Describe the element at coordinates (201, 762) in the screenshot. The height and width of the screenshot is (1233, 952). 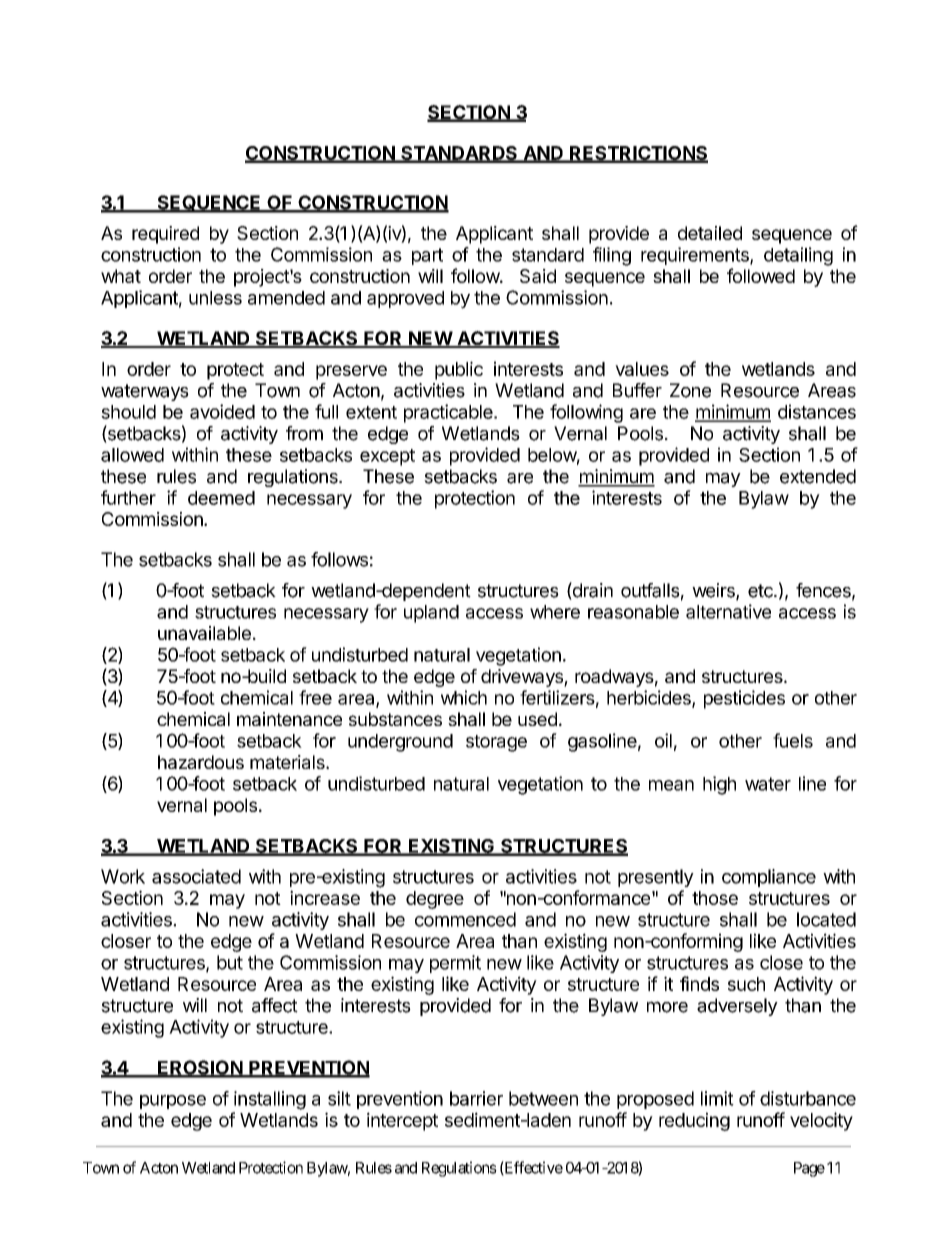
I see `hazardous` at that location.
